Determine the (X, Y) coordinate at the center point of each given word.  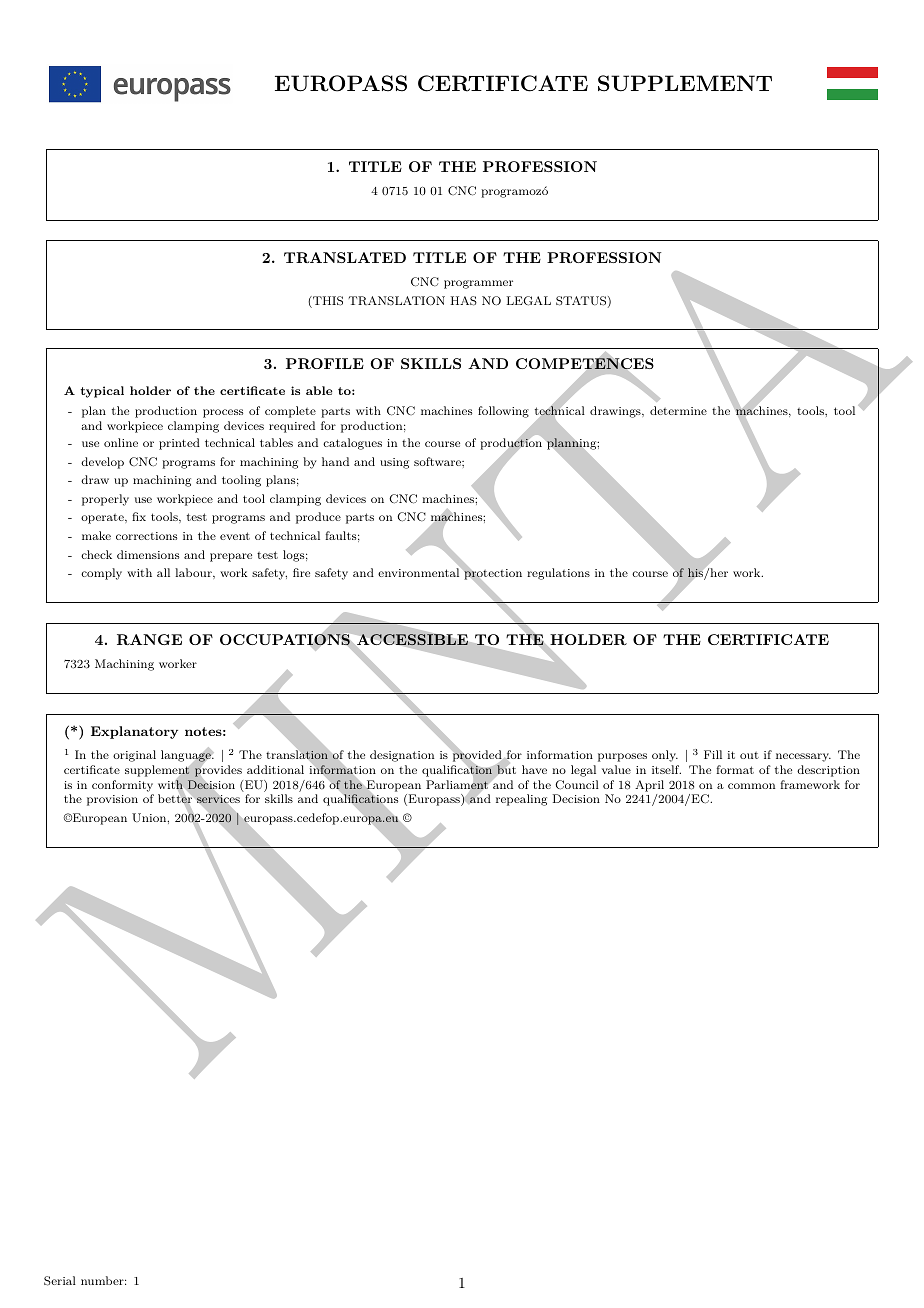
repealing (521, 800)
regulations (558, 574)
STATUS (581, 301)
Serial (60, 1281)
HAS (464, 301)
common (751, 786)
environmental (420, 572)
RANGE (149, 639)
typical (102, 392)
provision (112, 800)
